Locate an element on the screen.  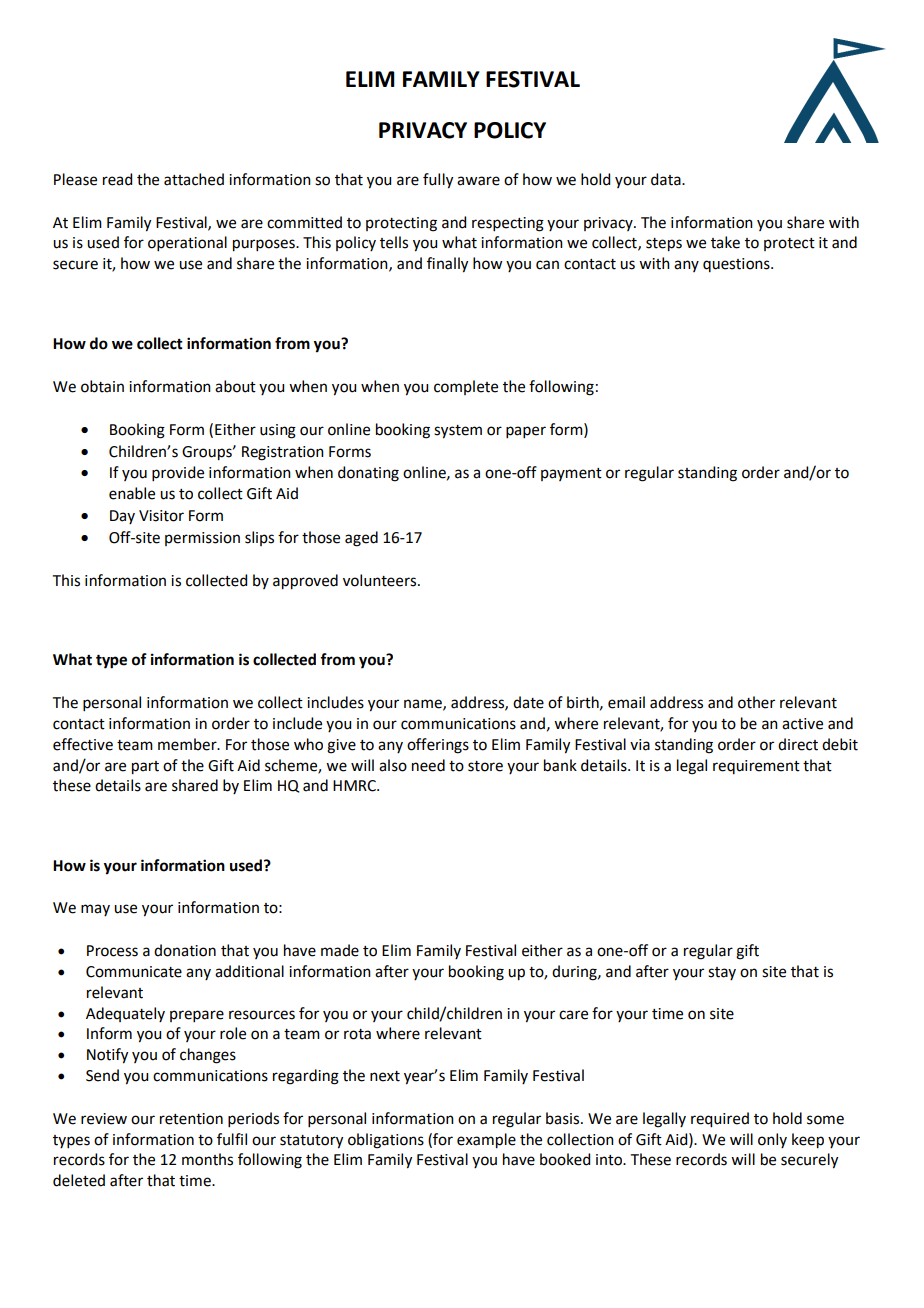
questions is located at coordinates (737, 265).
